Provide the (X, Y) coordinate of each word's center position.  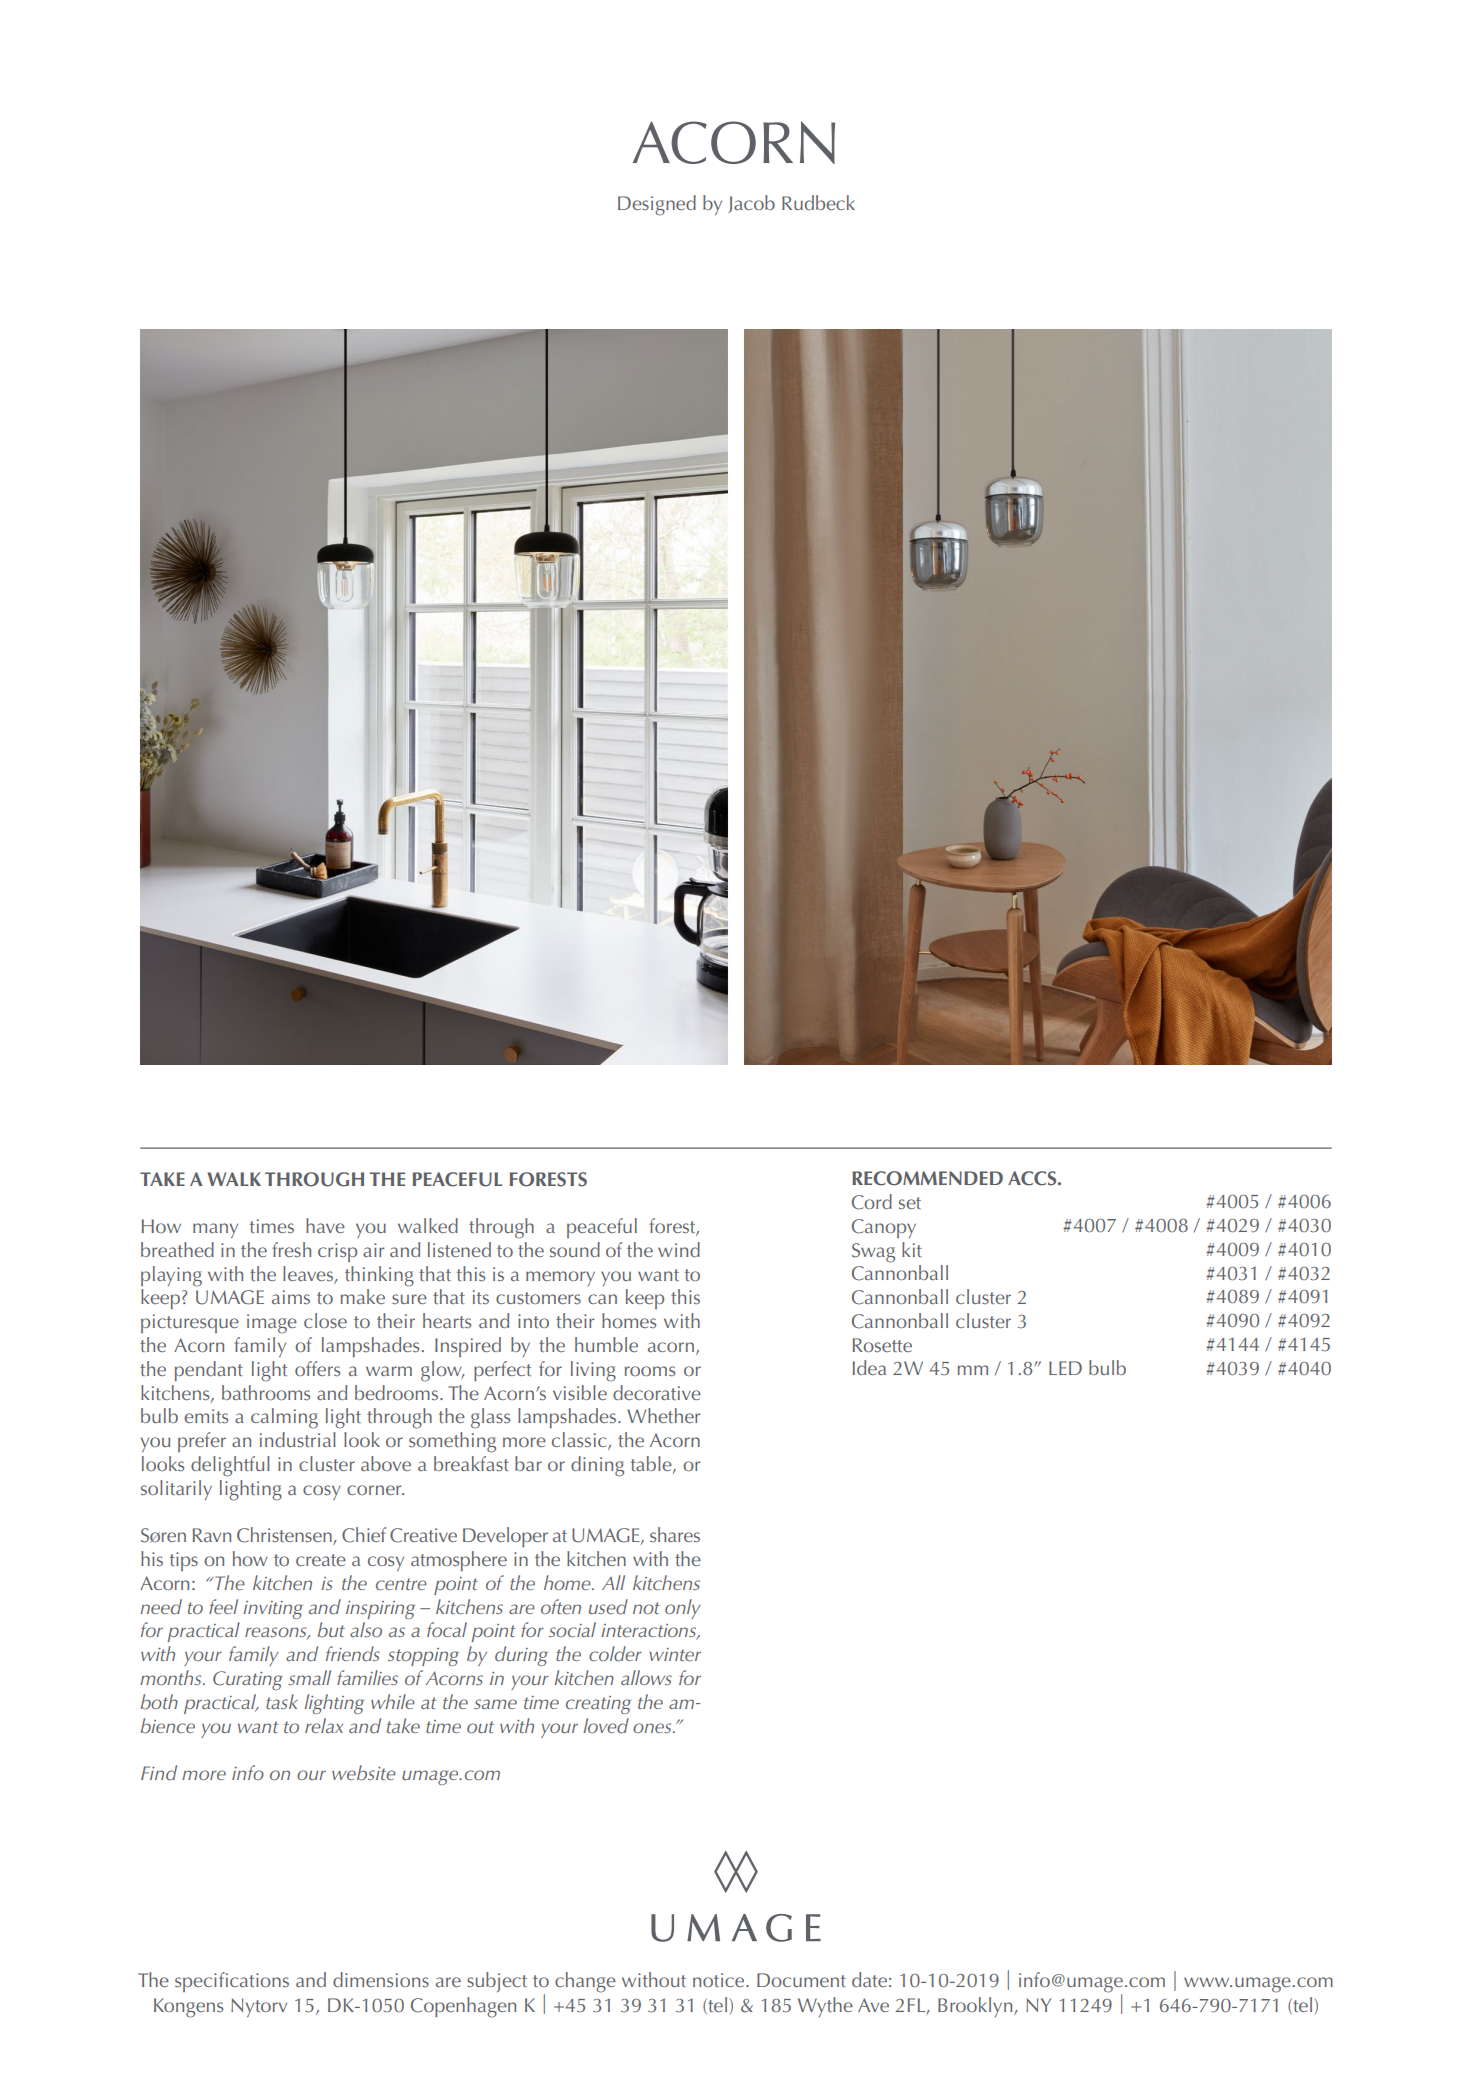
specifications (232, 1982)
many (215, 1230)
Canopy (884, 1228)
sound (575, 1249)
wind (679, 1249)
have (325, 1225)
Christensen (285, 1536)
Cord (872, 1202)
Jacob (751, 204)
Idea (870, 1367)
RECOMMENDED (927, 1178)
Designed (657, 205)
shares (675, 1535)
